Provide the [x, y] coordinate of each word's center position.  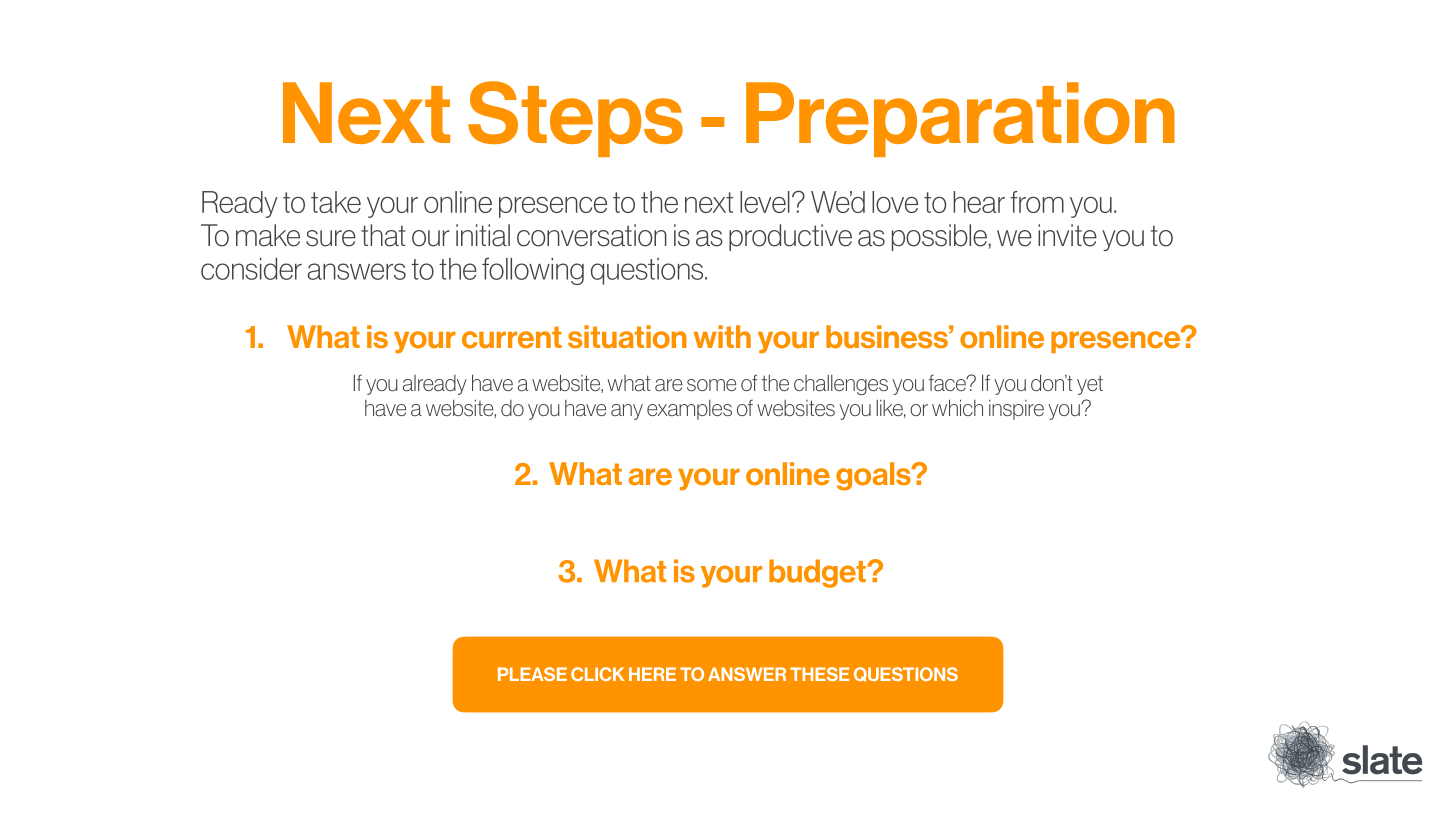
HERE [652, 674]
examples [689, 410]
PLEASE [532, 674]
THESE [819, 674]
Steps [575, 119]
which [957, 407]
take [336, 202]
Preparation [960, 119]
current [512, 337]
